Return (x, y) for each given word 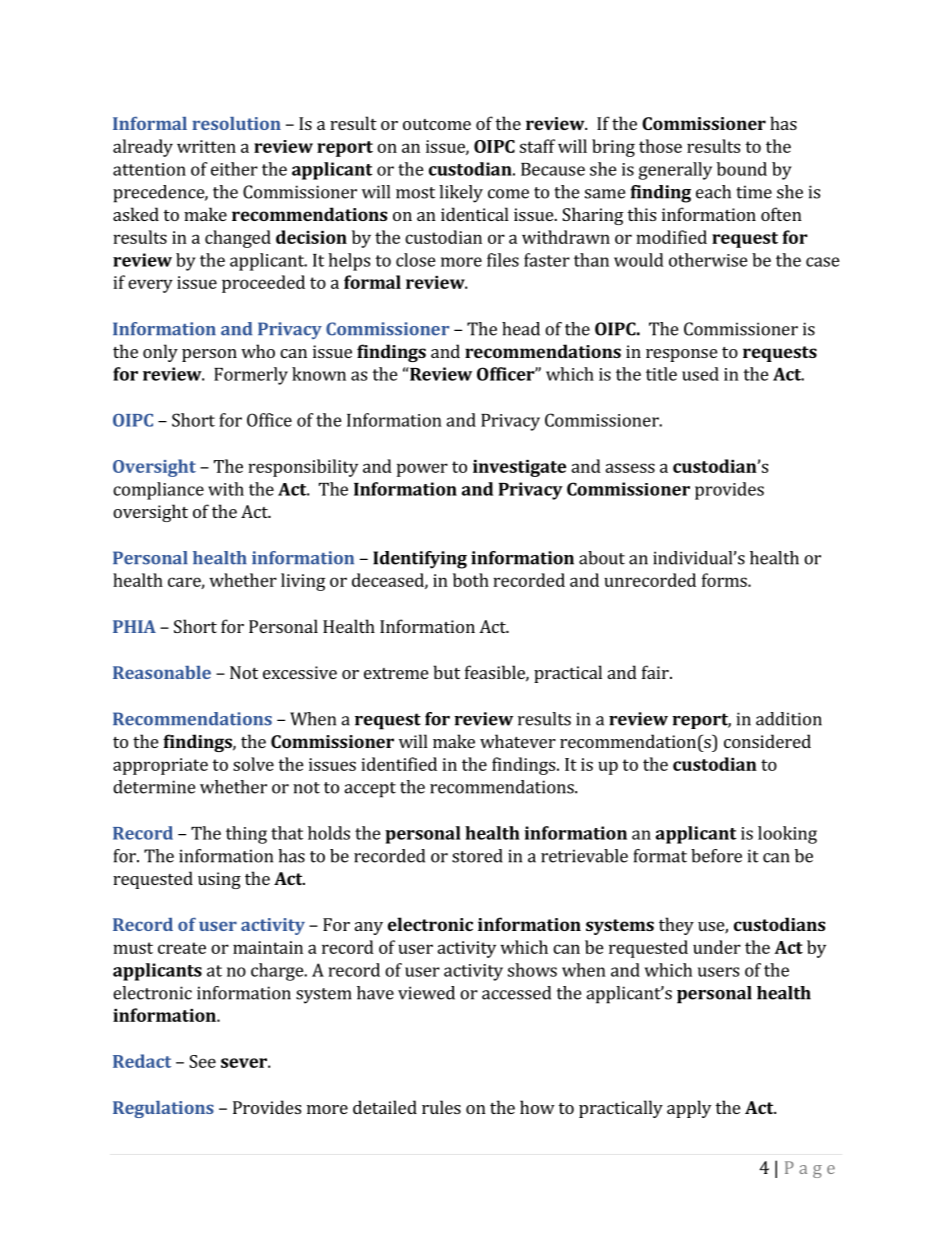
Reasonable (162, 672)
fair (656, 672)
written (206, 146)
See (202, 1061)
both (471, 580)
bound (742, 169)
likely (461, 194)
